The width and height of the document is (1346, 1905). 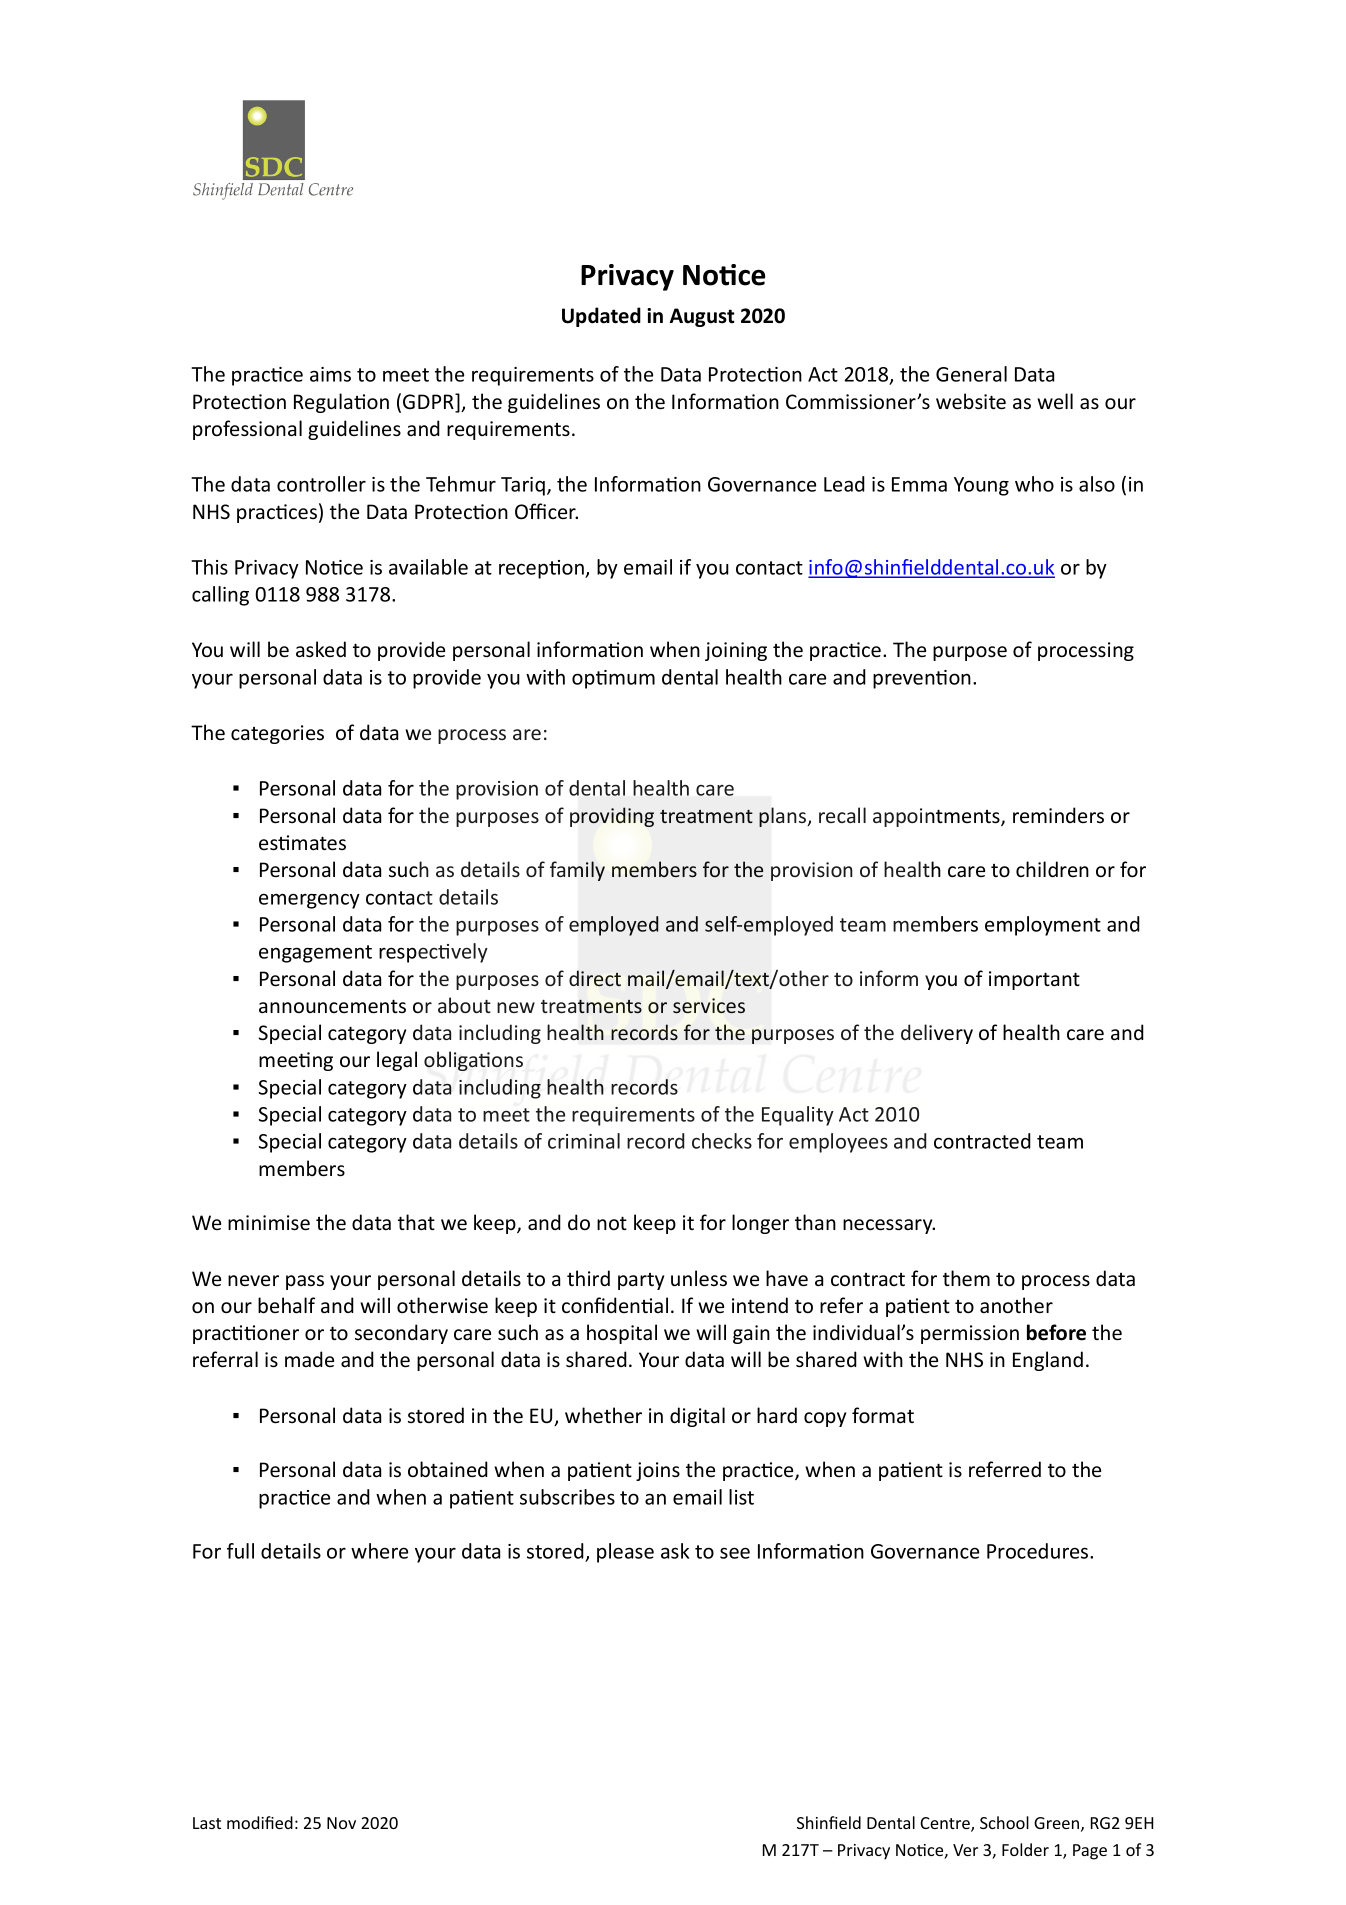 What do you see at coordinates (330, 374) in the document?
I see `aims` at bounding box center [330, 374].
